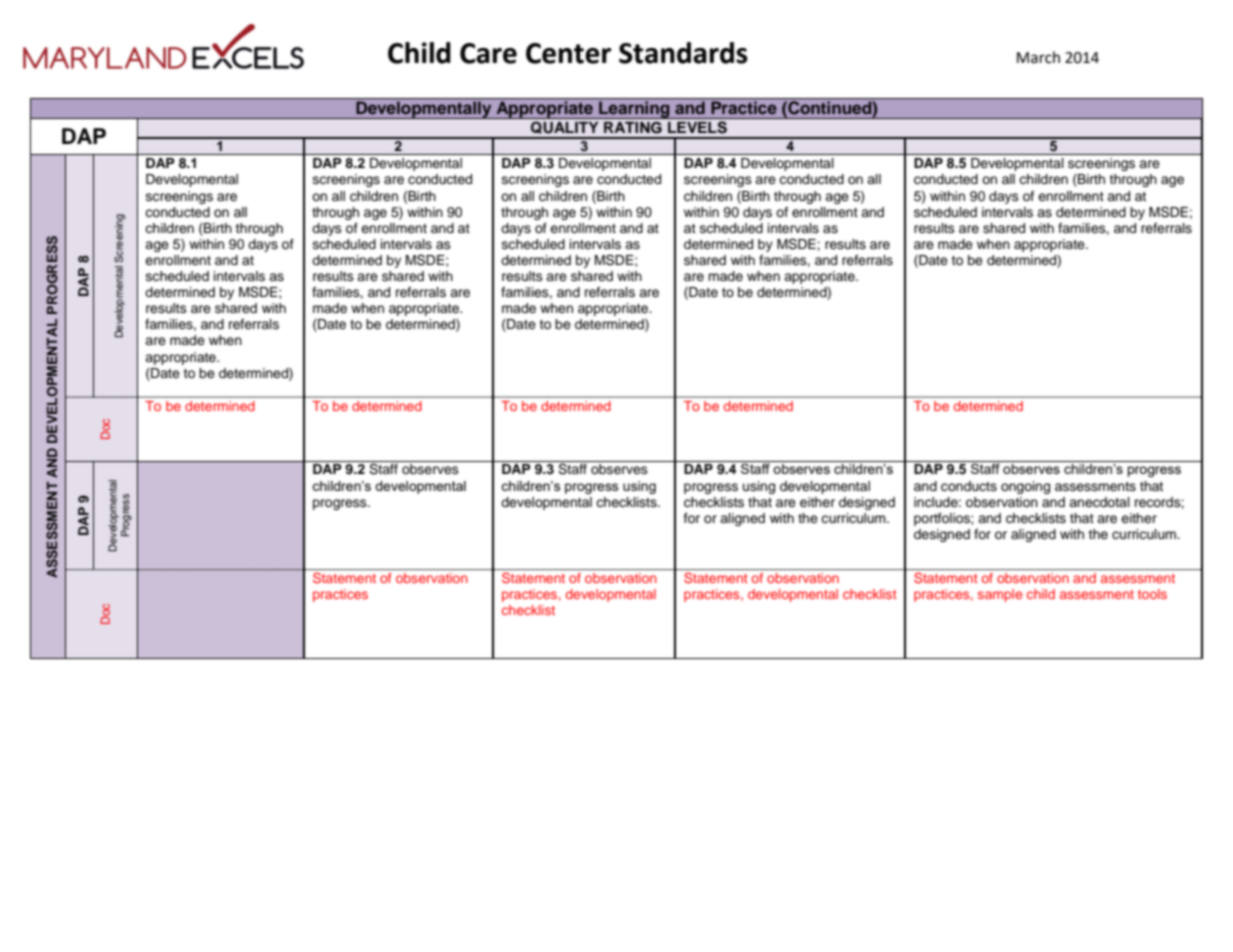  What do you see at coordinates (1152, 594) in the screenshot?
I see `tools` at bounding box center [1152, 594].
